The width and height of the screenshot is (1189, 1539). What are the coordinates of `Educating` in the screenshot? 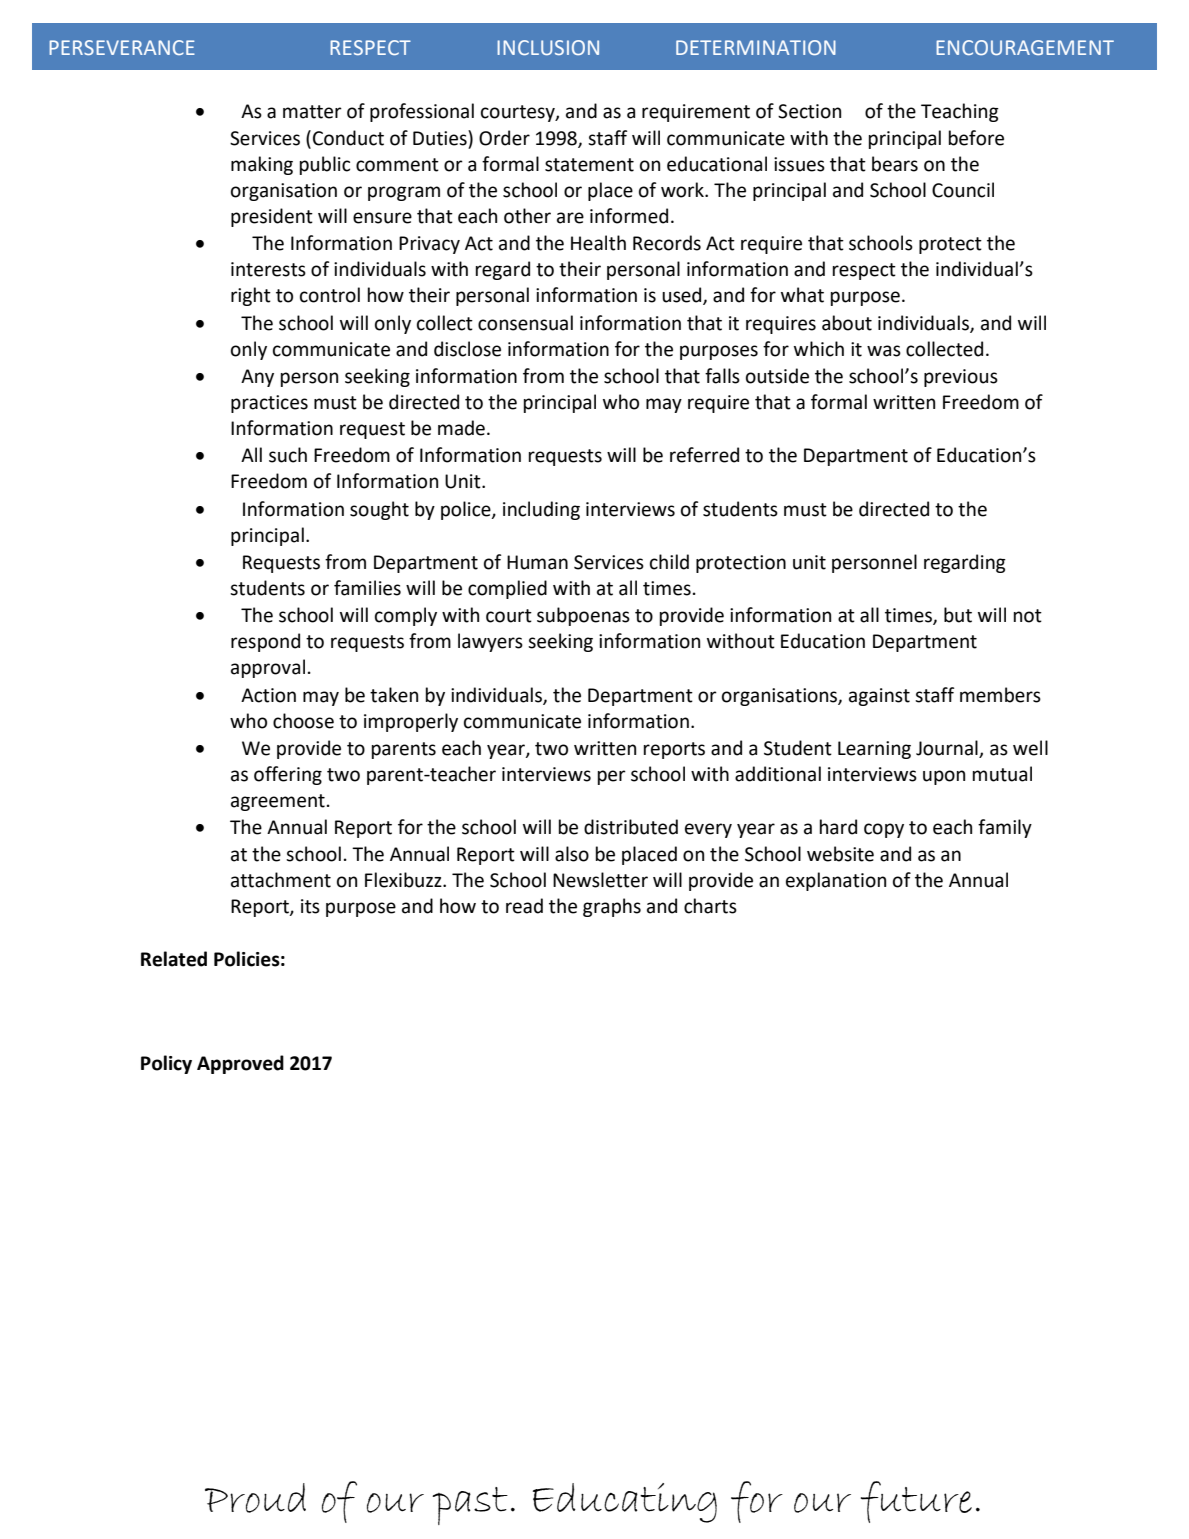 It's located at (625, 1503).
